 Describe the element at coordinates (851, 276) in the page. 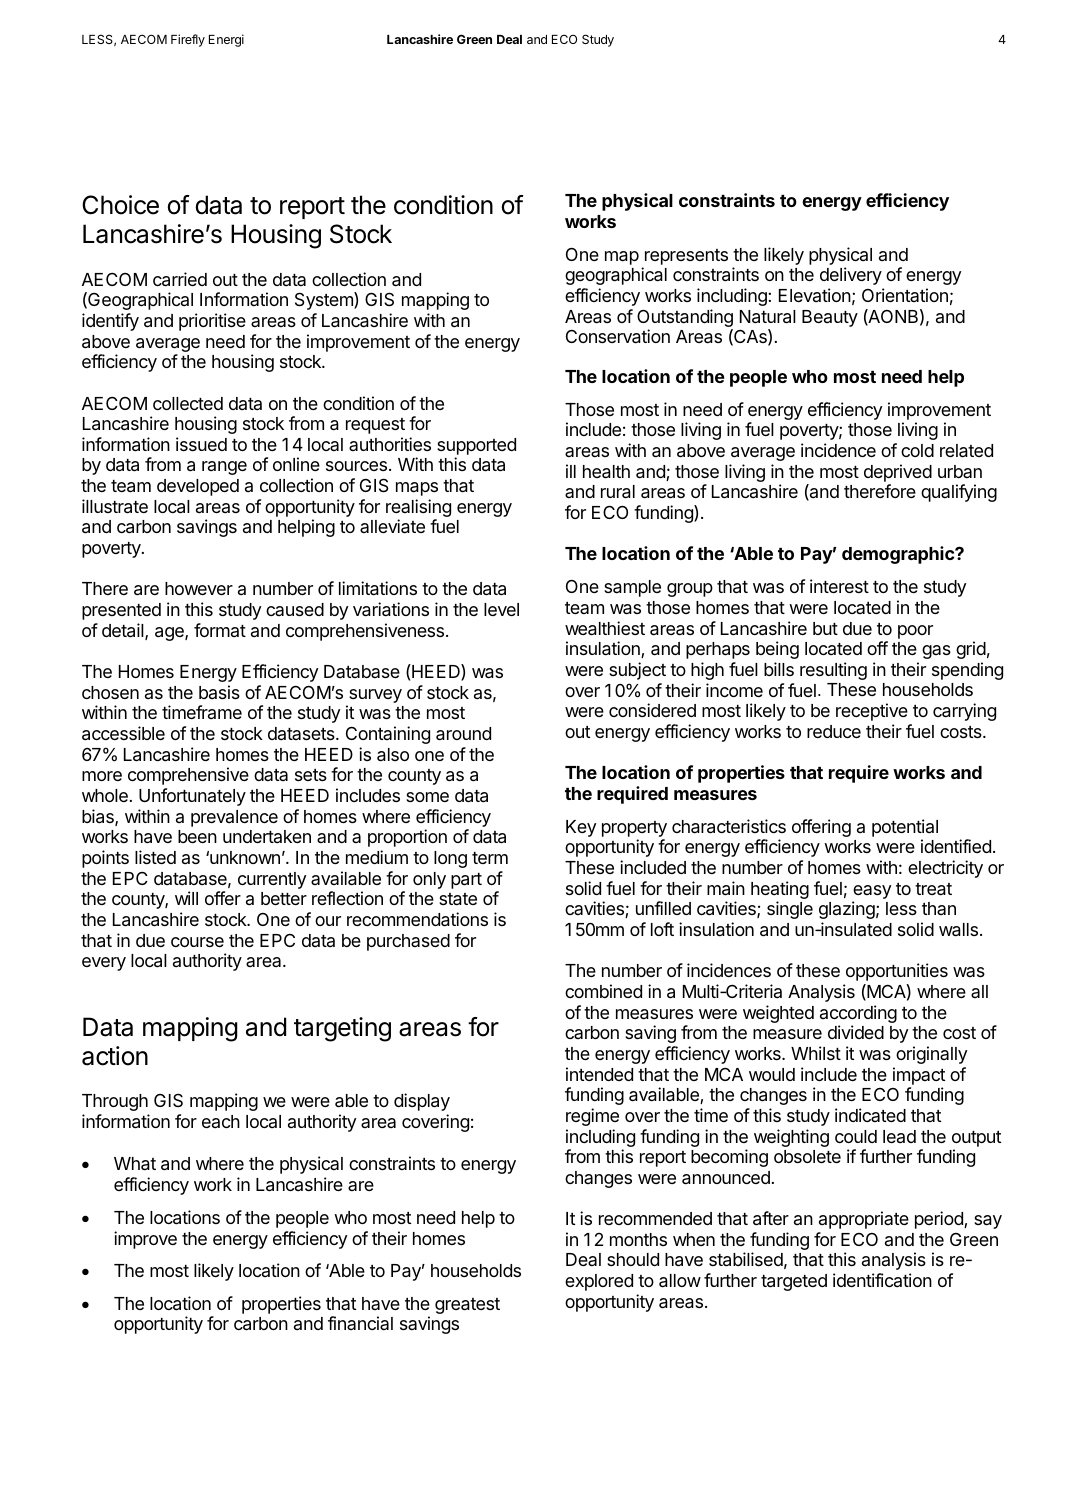

I see `delivery` at that location.
